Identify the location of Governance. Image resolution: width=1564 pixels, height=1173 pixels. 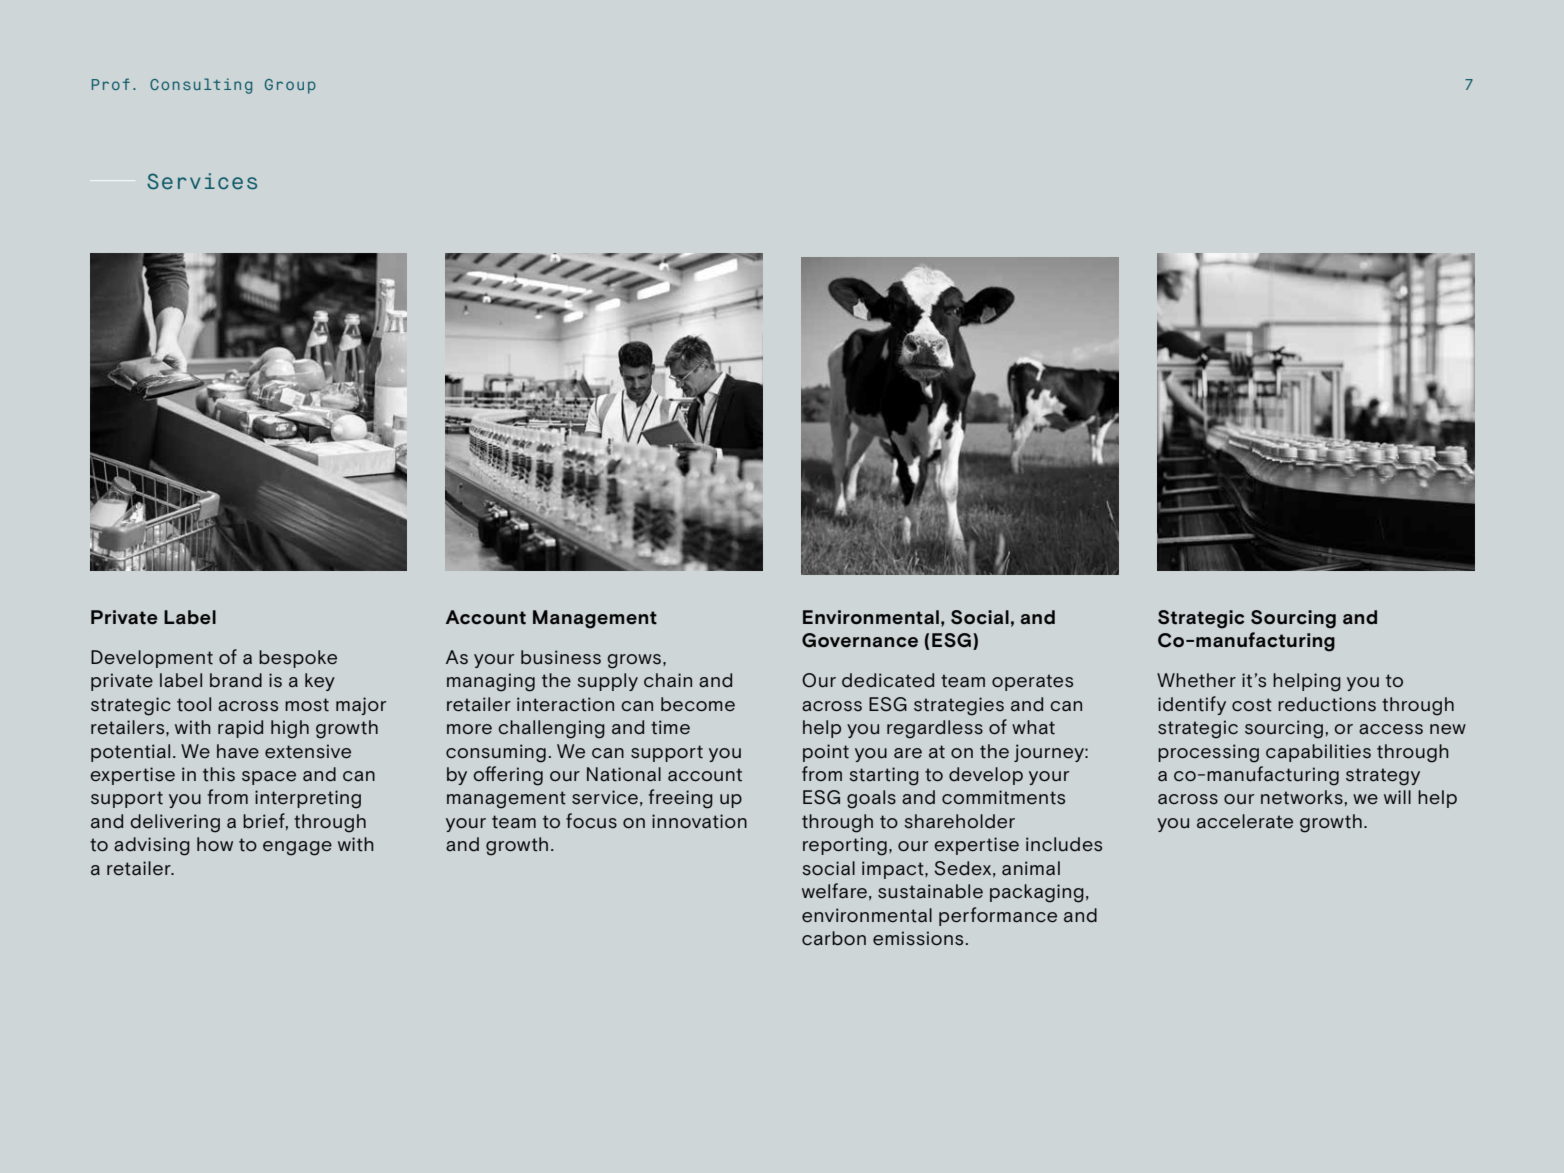
(860, 640).
